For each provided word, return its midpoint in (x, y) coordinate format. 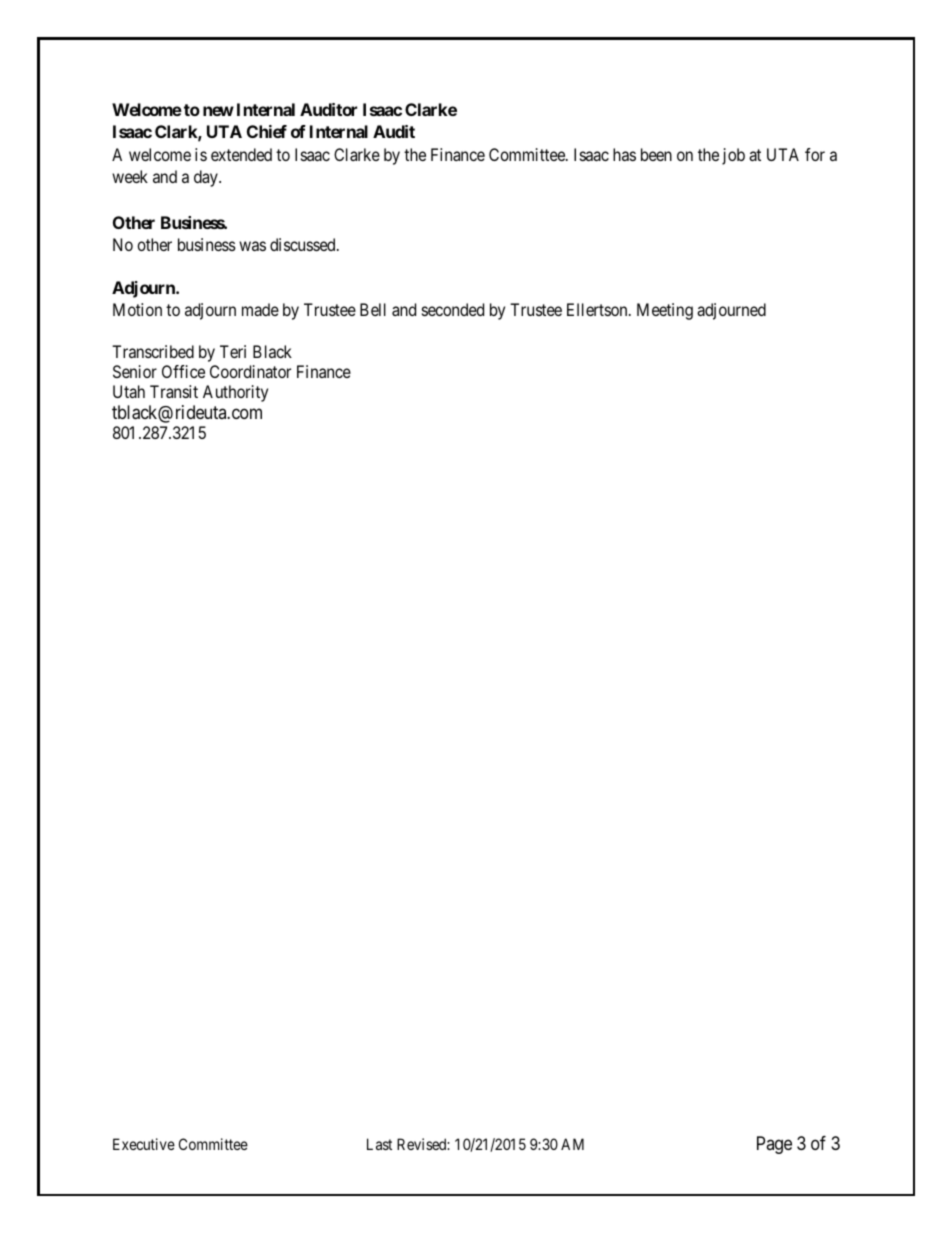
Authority (235, 393)
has (624, 154)
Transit (174, 391)
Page (774, 1145)
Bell (373, 309)
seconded (453, 309)
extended (241, 154)
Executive (144, 1144)
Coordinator (250, 371)
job (733, 156)
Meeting (665, 311)
